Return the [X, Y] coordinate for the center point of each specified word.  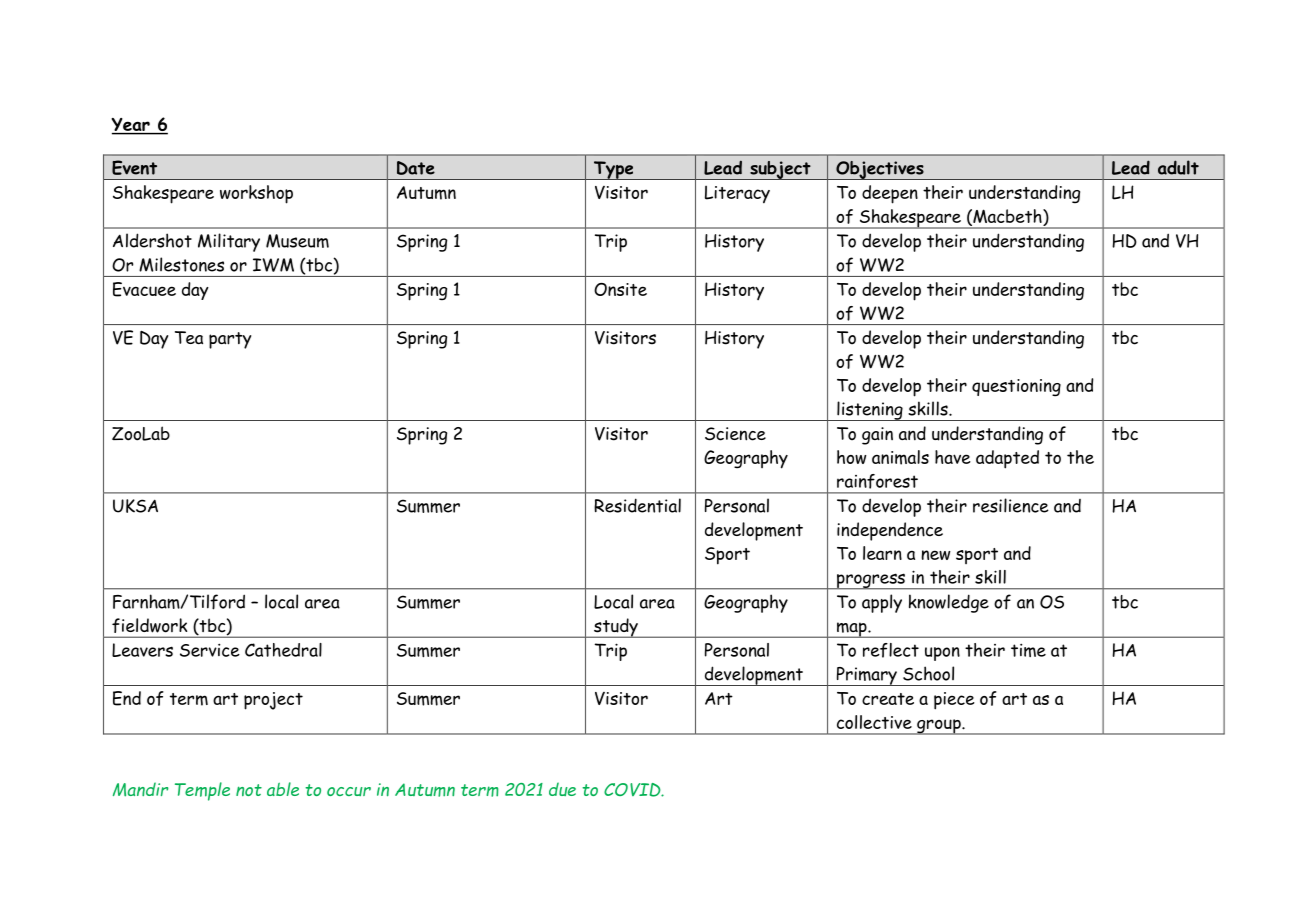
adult [1178, 167]
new [936, 555]
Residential [637, 505]
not [249, 790]
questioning [1016, 388]
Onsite [620, 289]
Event [134, 167]
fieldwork [149, 625]
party [230, 340]
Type [613, 170]
